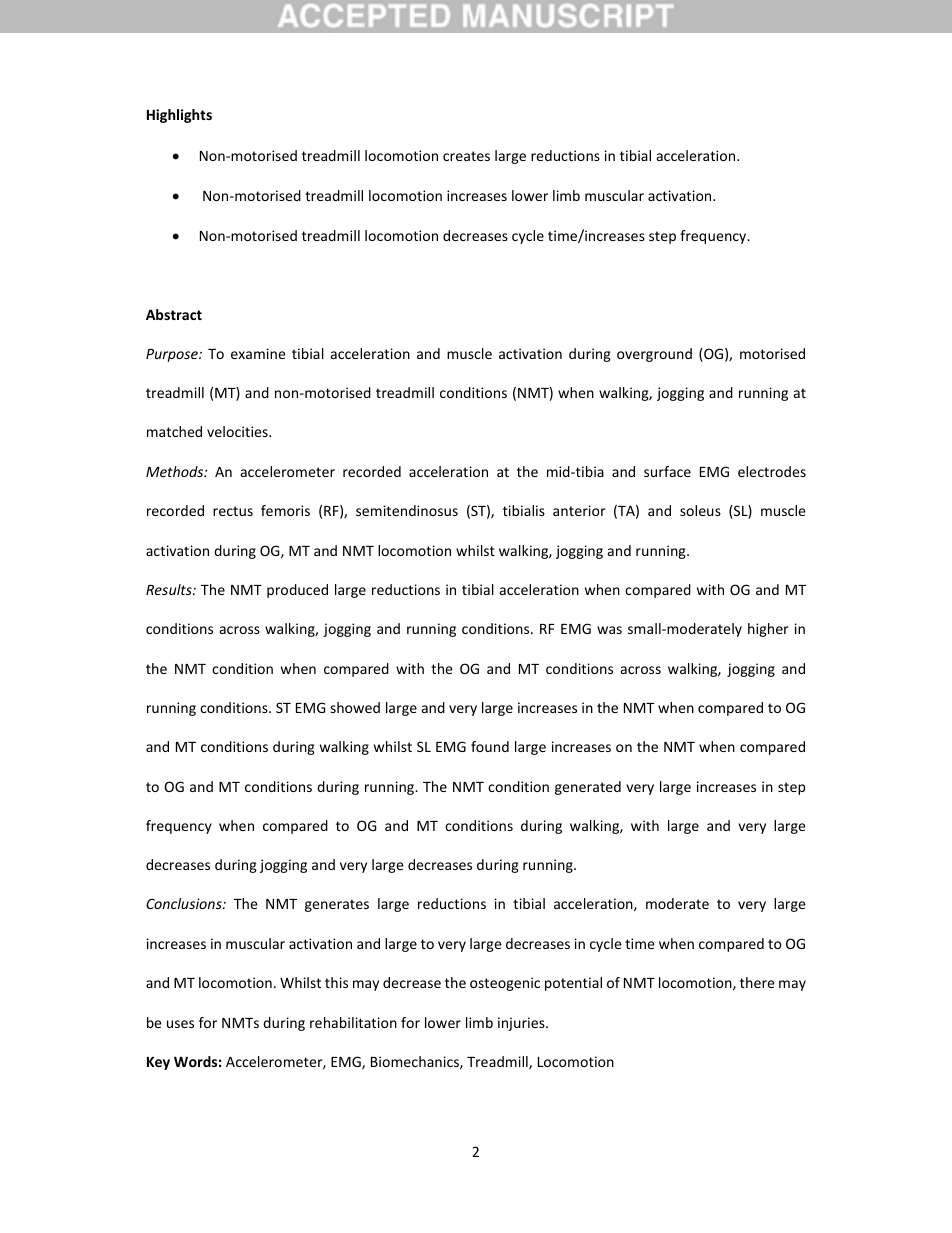 The width and height of the image is (952, 1233). I want to click on showed, so click(355, 707).
